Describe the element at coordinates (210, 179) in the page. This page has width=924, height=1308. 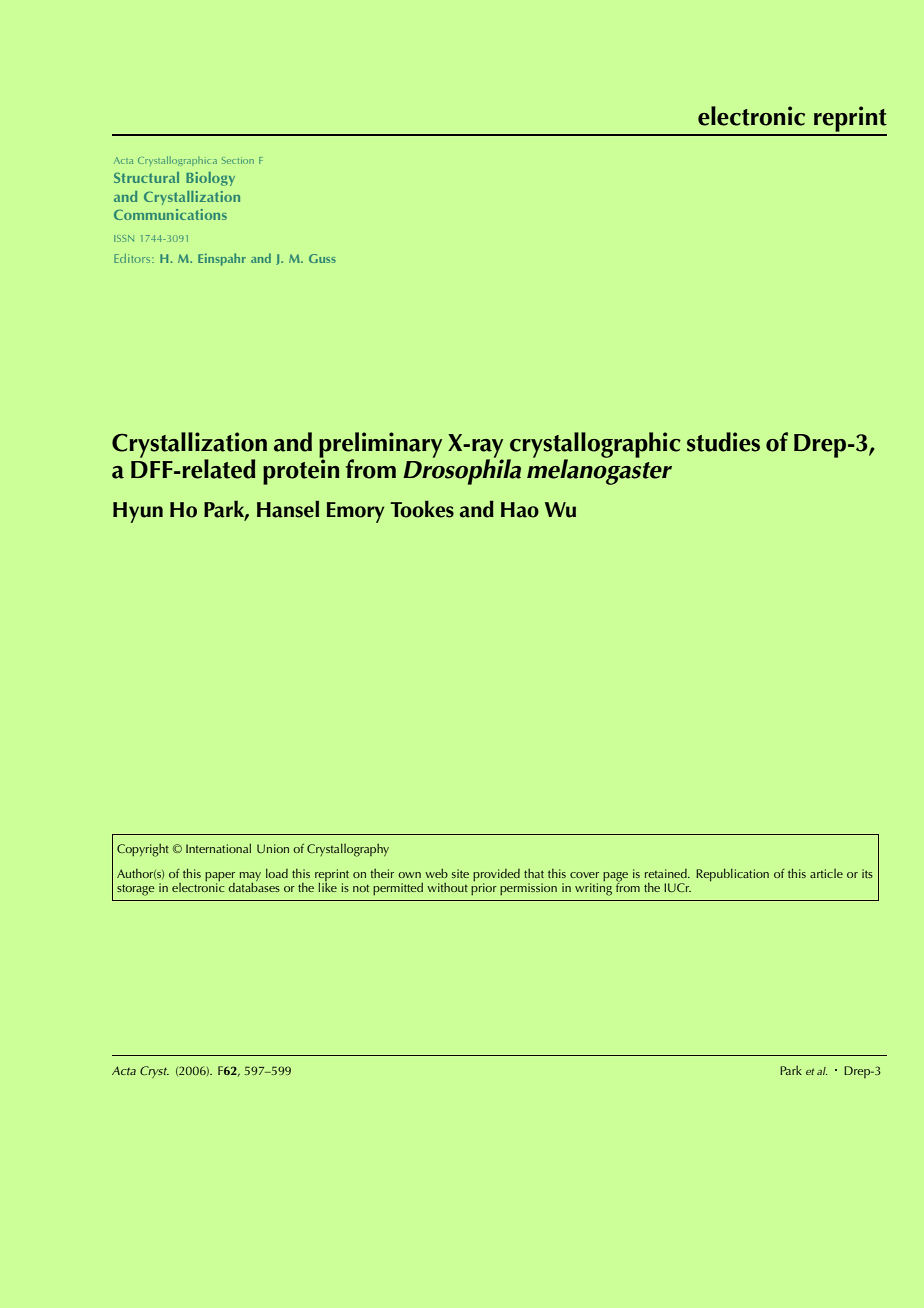
I see `Biology` at that location.
